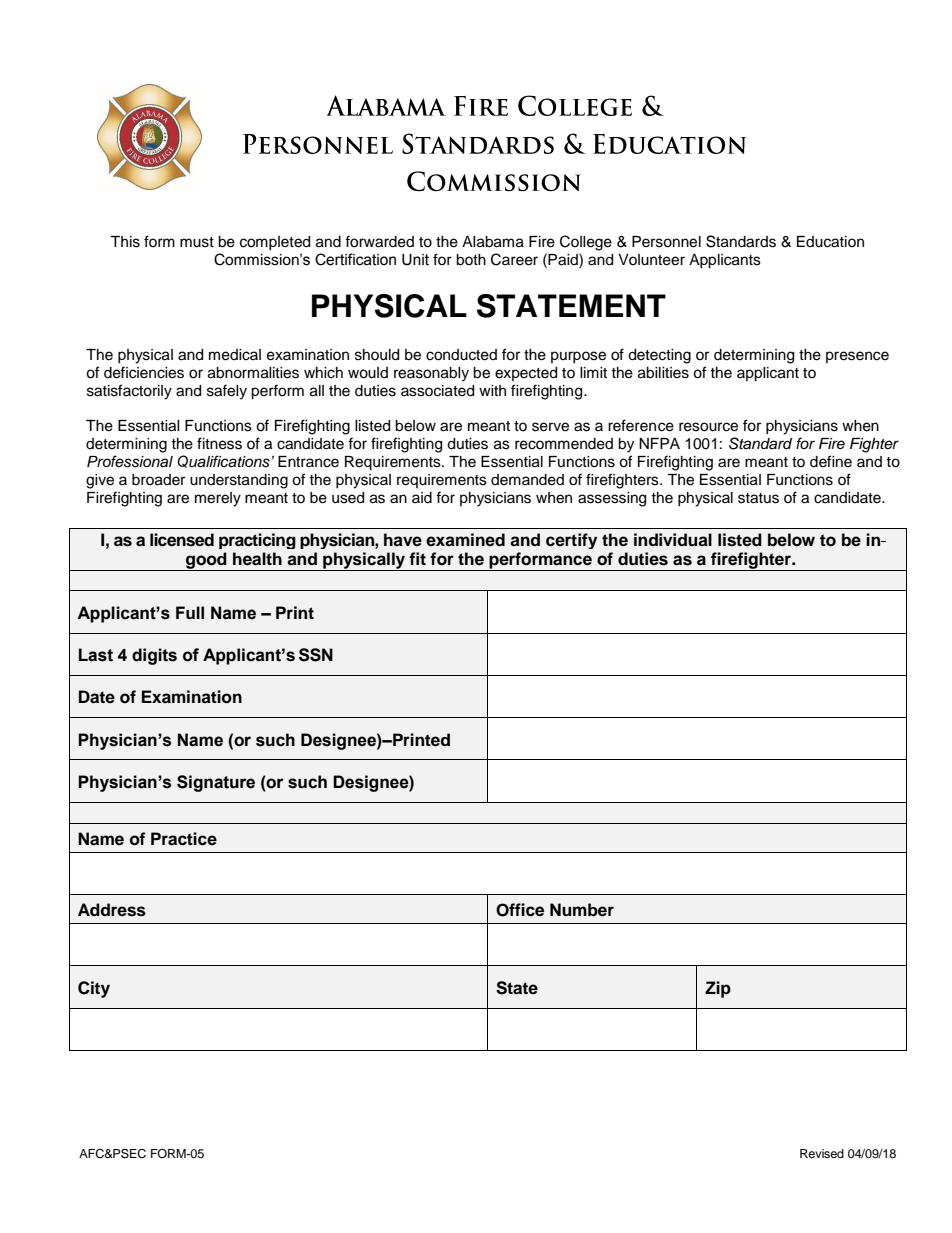 The height and width of the document is (1233, 952). Describe the element at coordinates (112, 910) in the document. I see `Address` at that location.
